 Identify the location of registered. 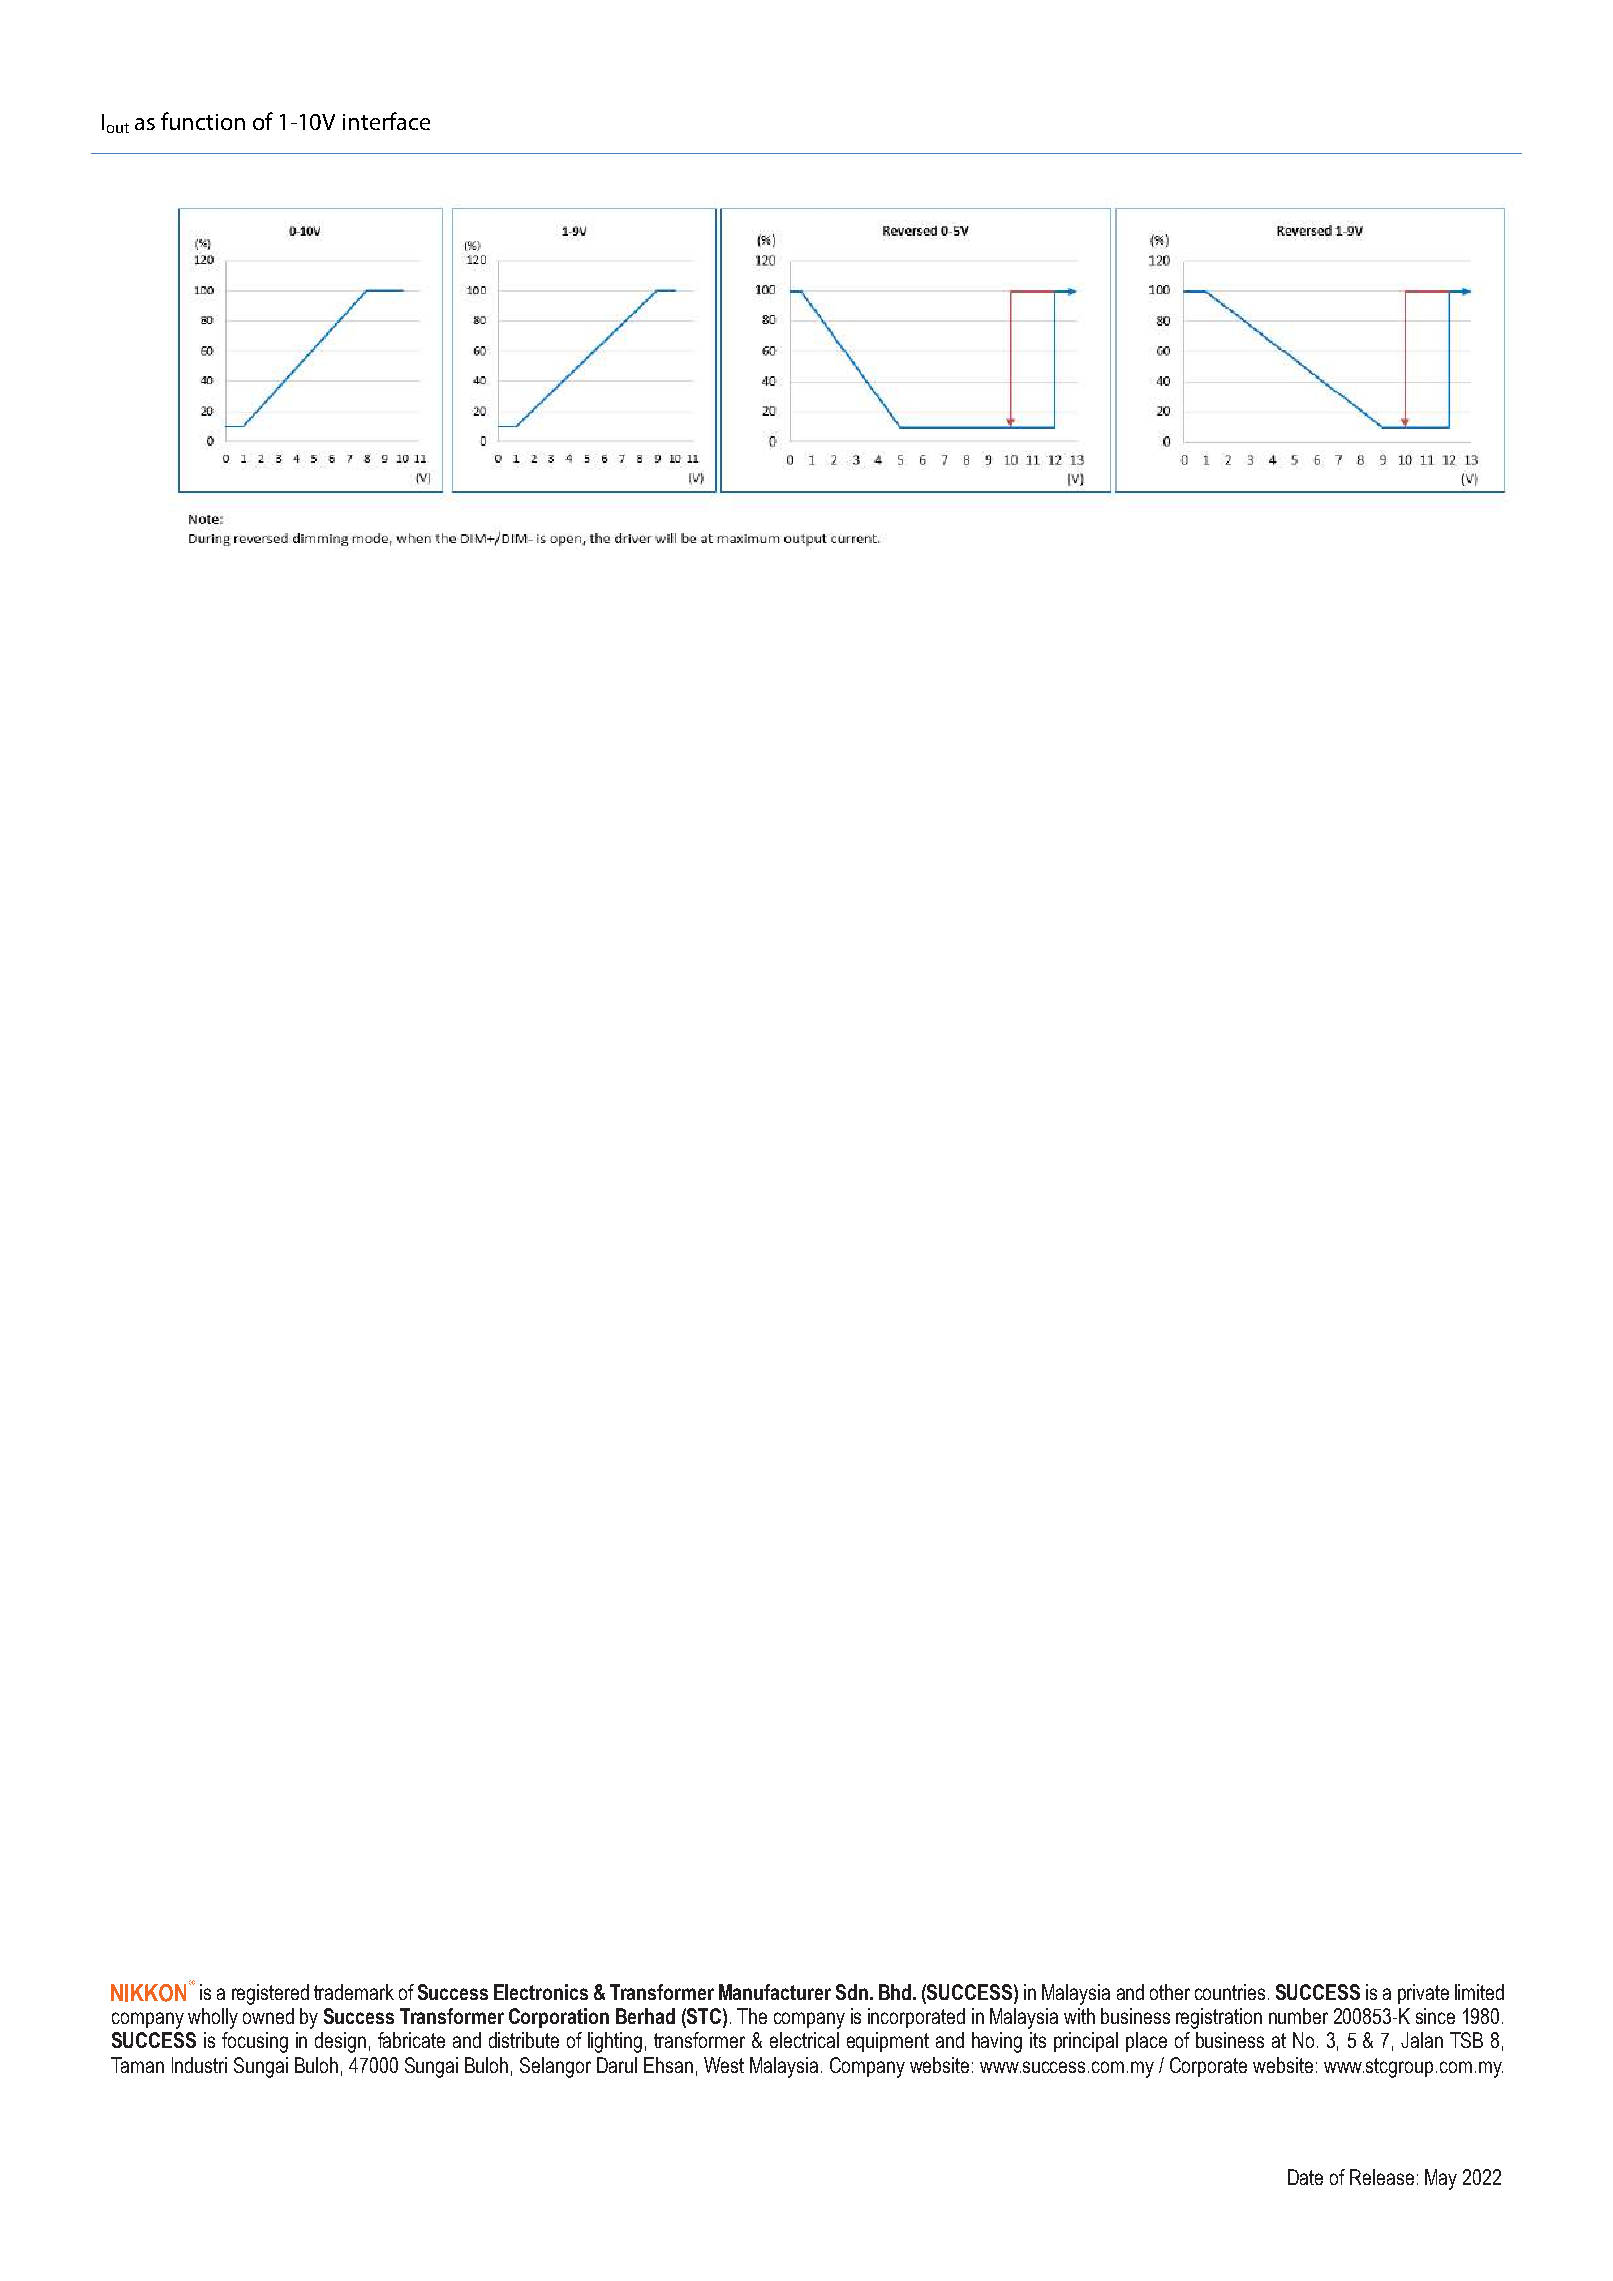
(270, 1994).
